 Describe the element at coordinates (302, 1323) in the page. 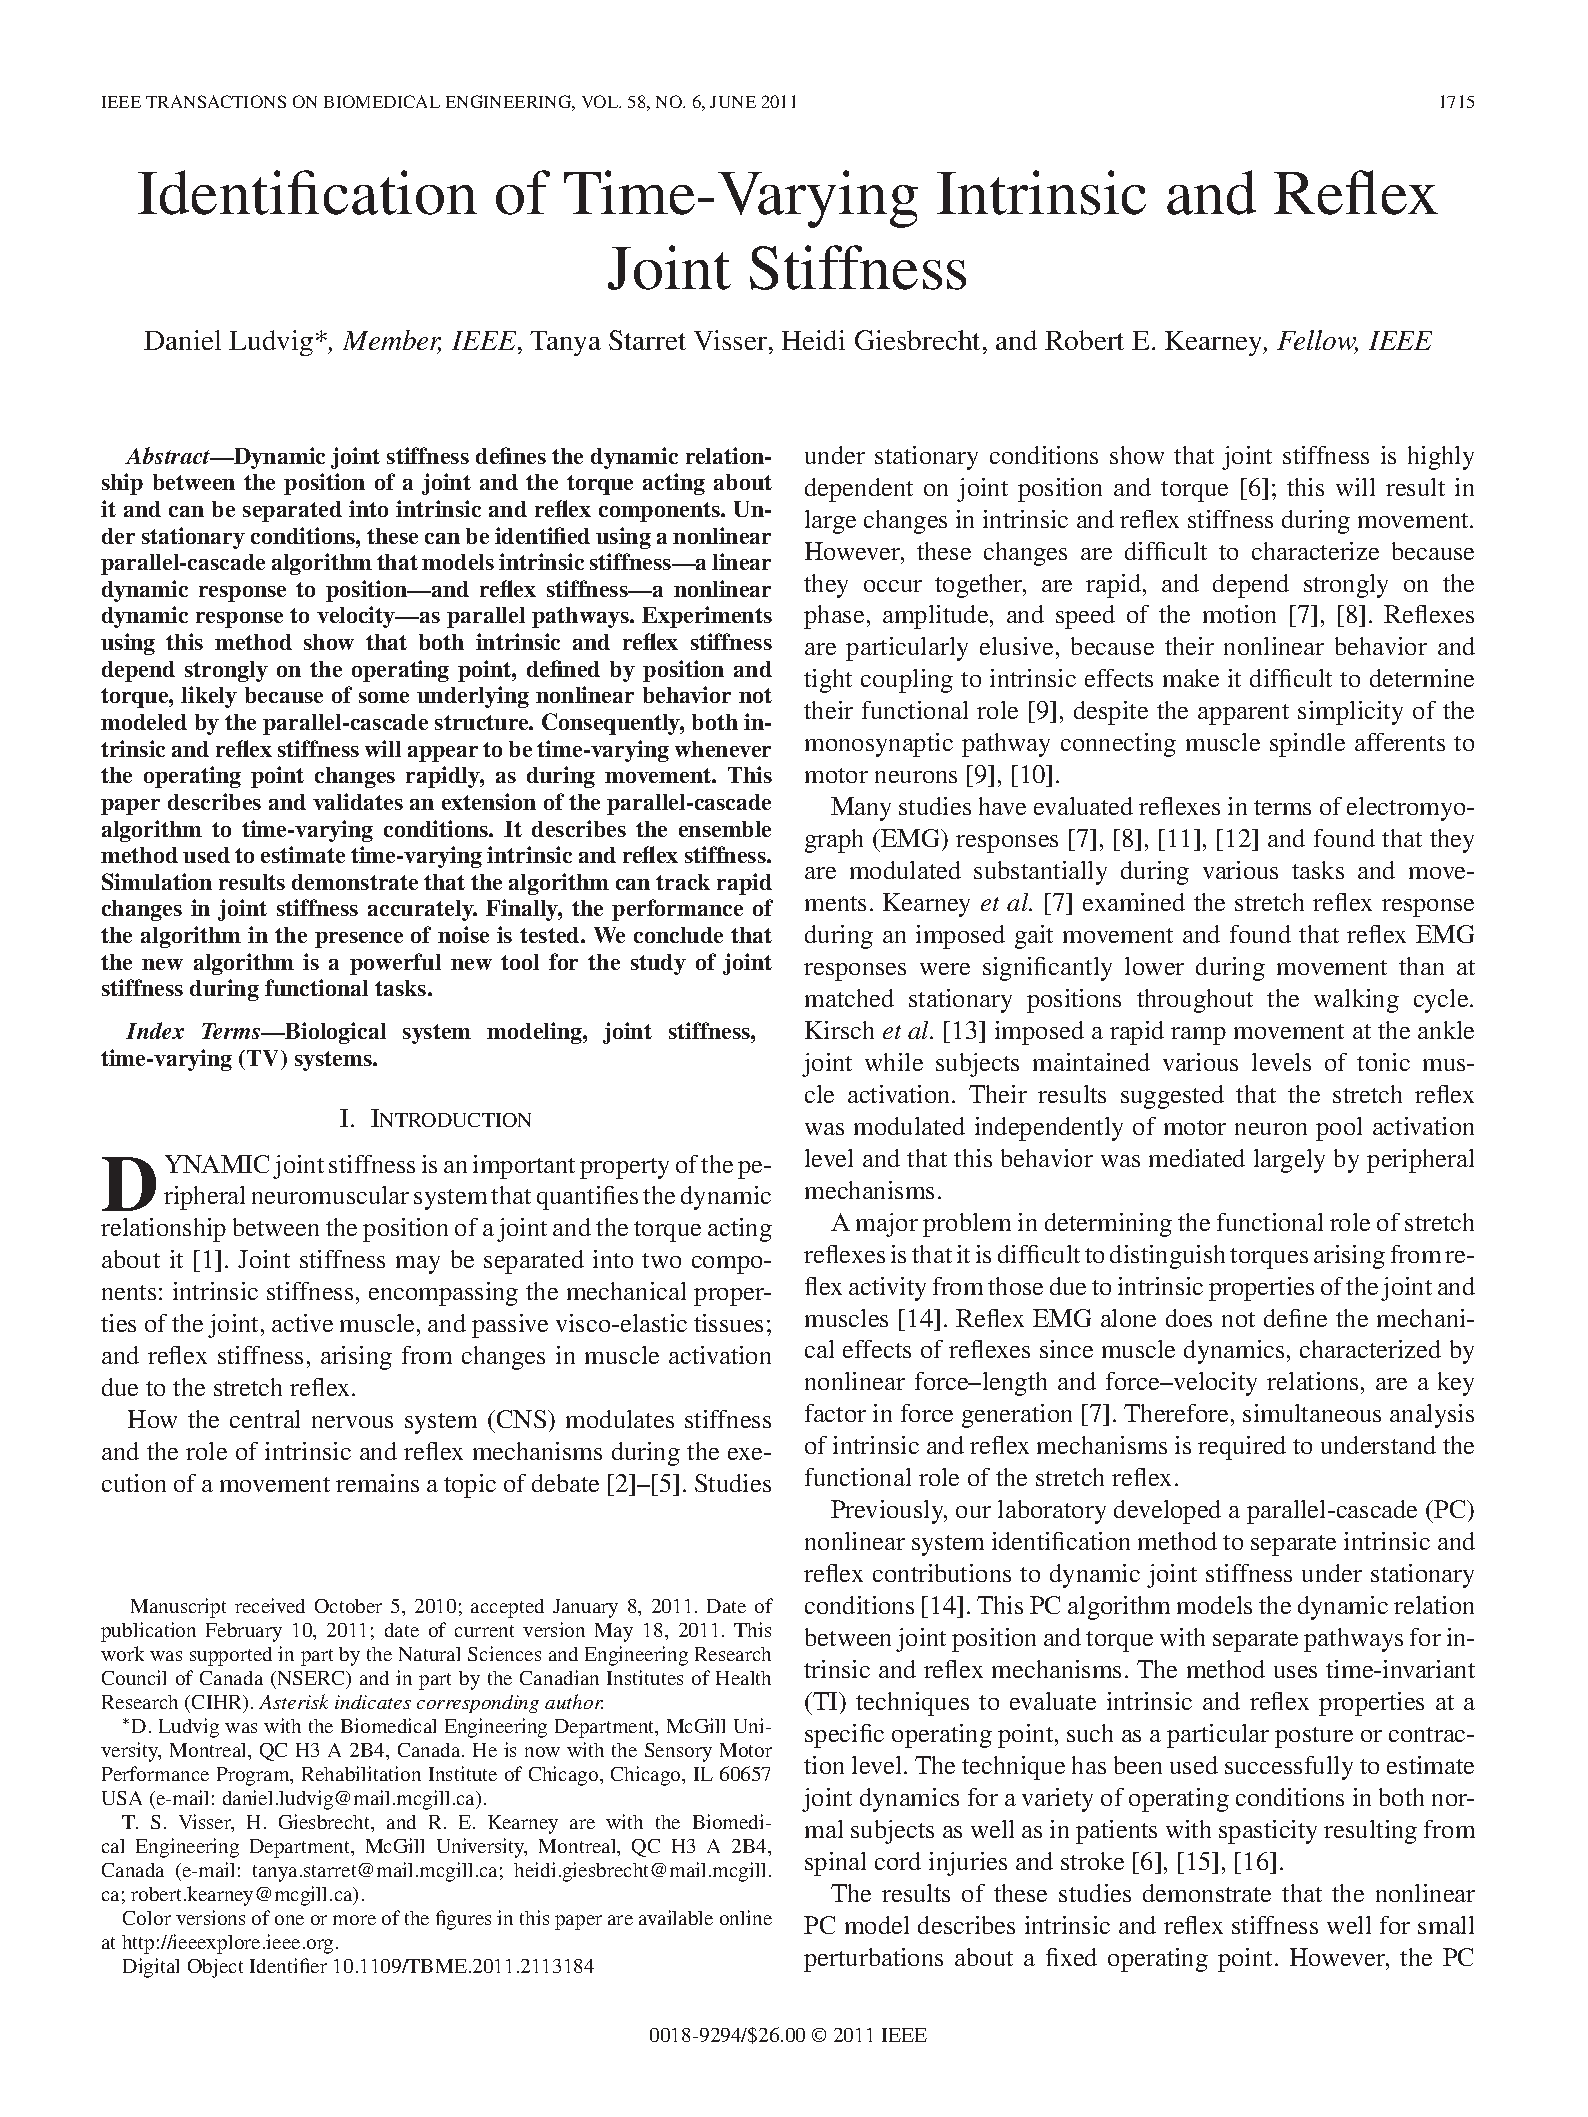

I see `active` at that location.
